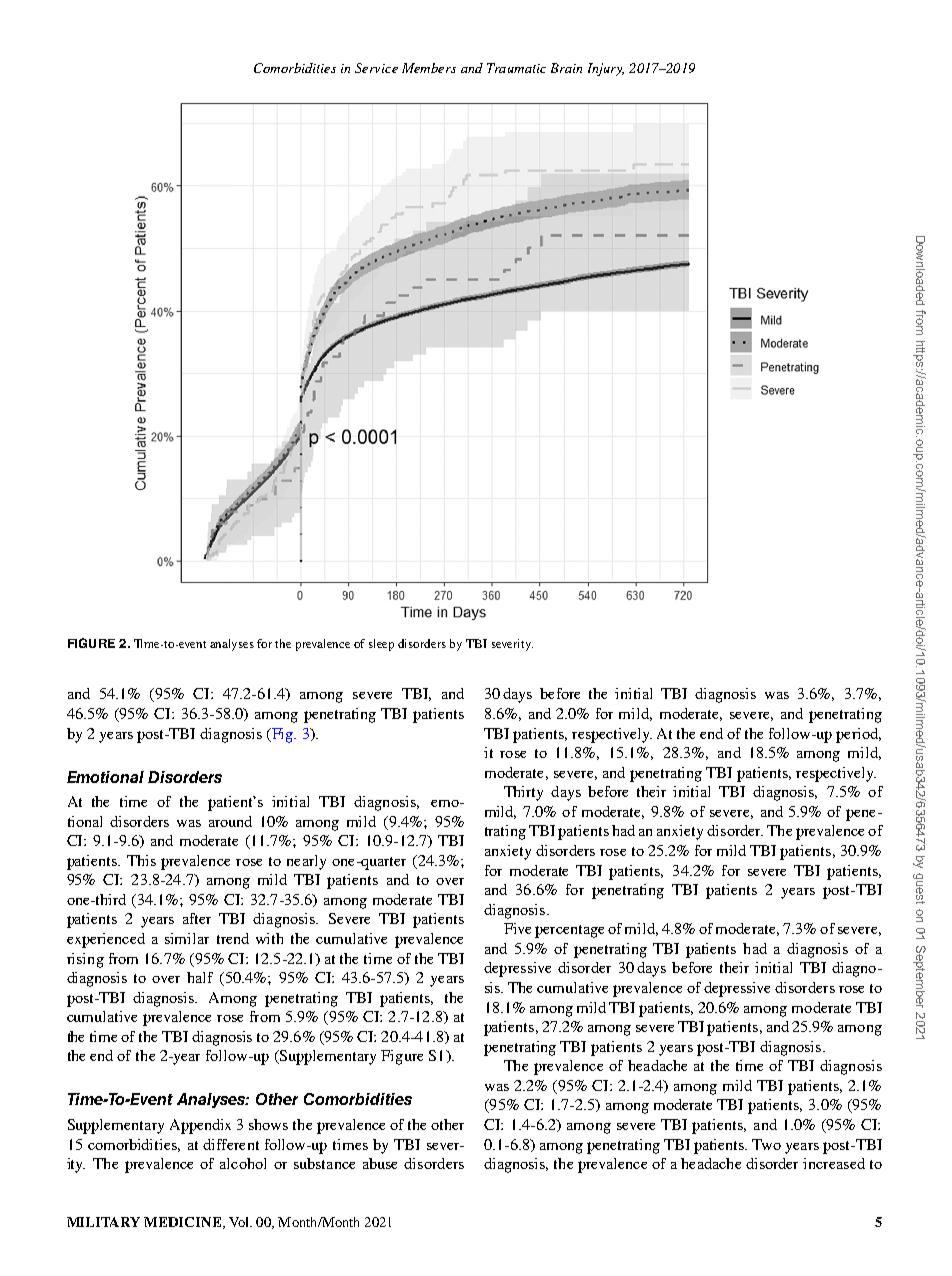 The image size is (952, 1276). Describe the element at coordinates (376, 68) in the screenshot. I see `Service` at that location.
